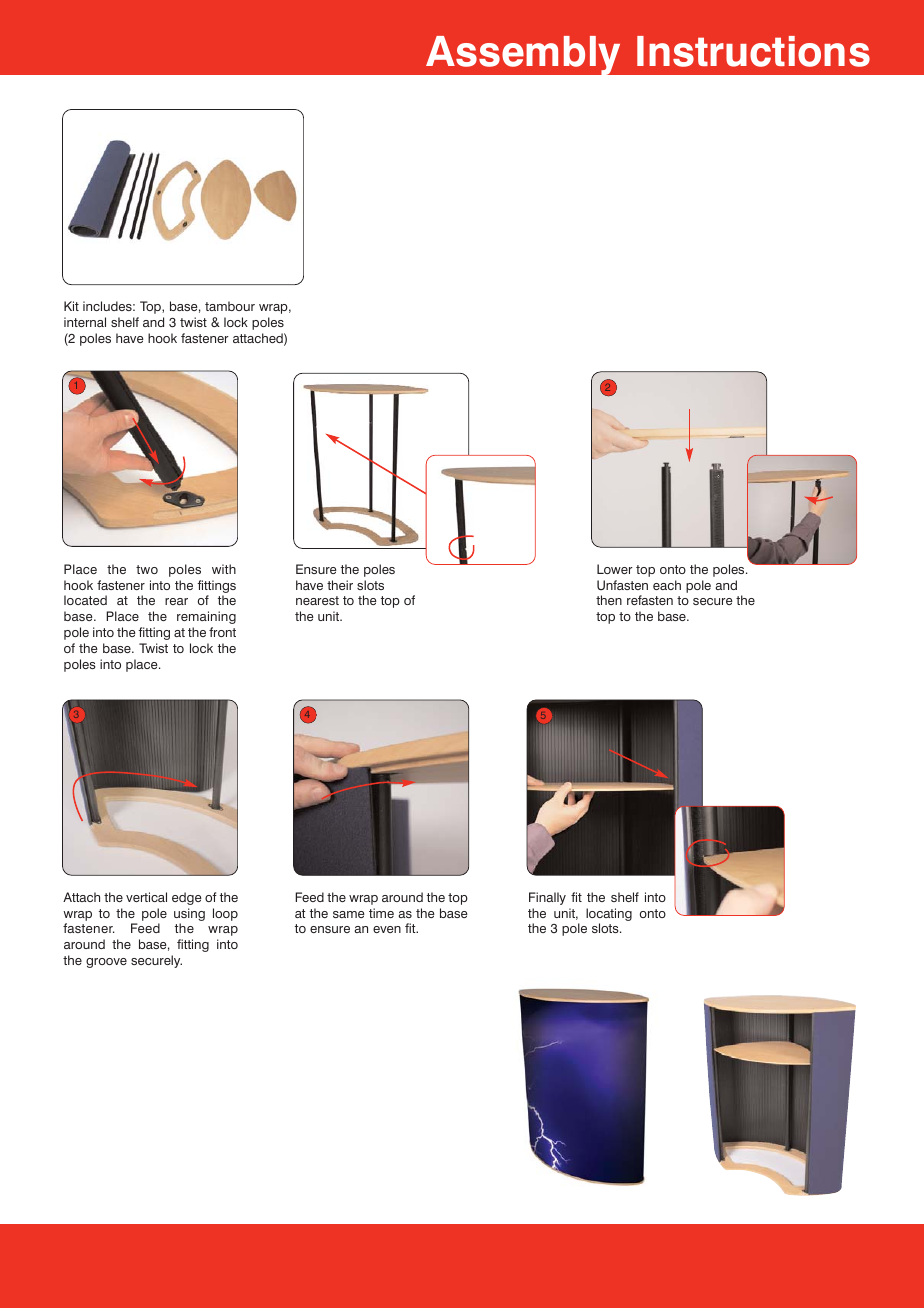  Describe the element at coordinates (230, 306) in the screenshot. I see `tambour` at that location.
